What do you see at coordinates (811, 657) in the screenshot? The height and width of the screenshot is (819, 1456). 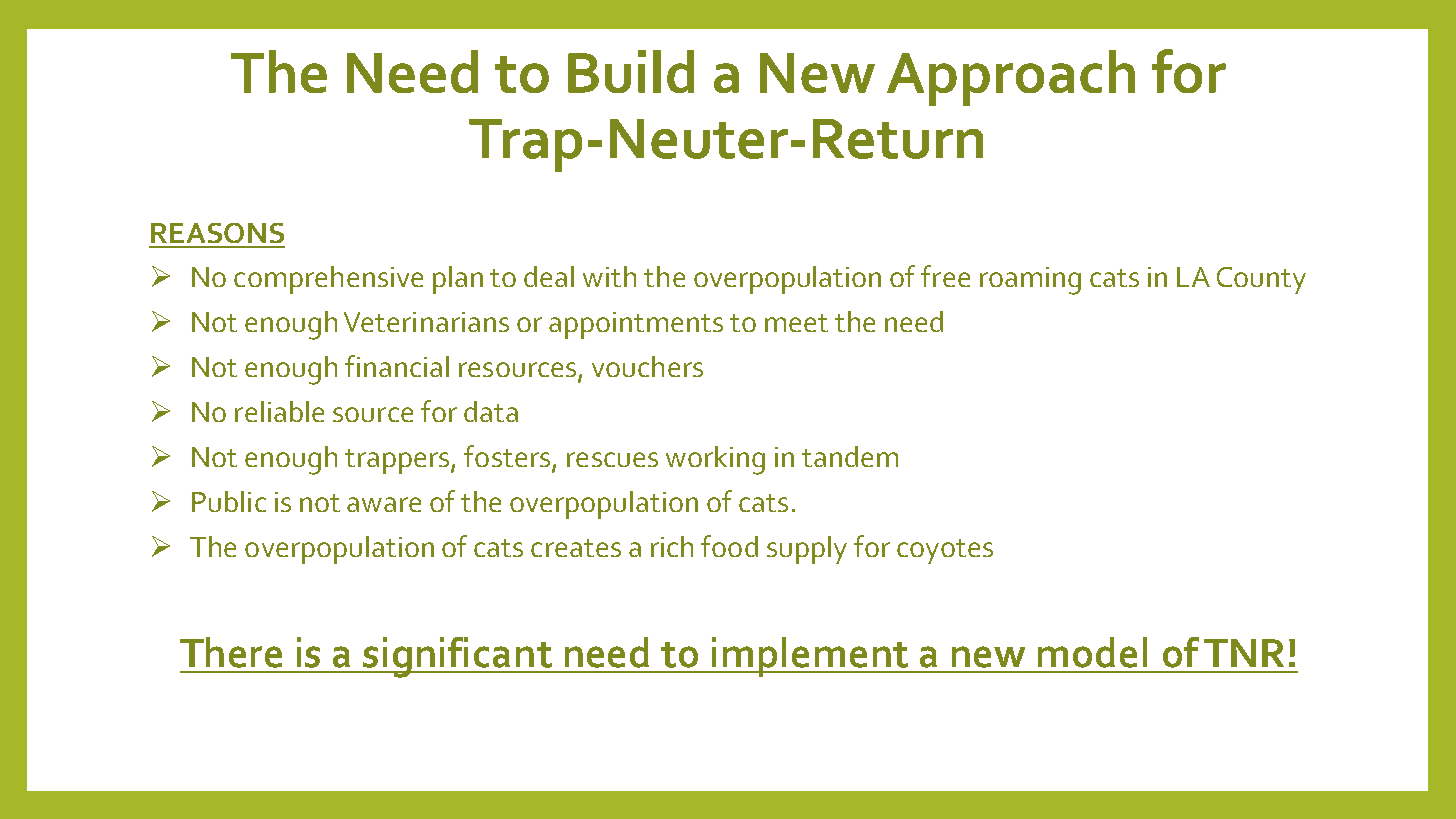 I see `implement` at bounding box center [811, 657].
